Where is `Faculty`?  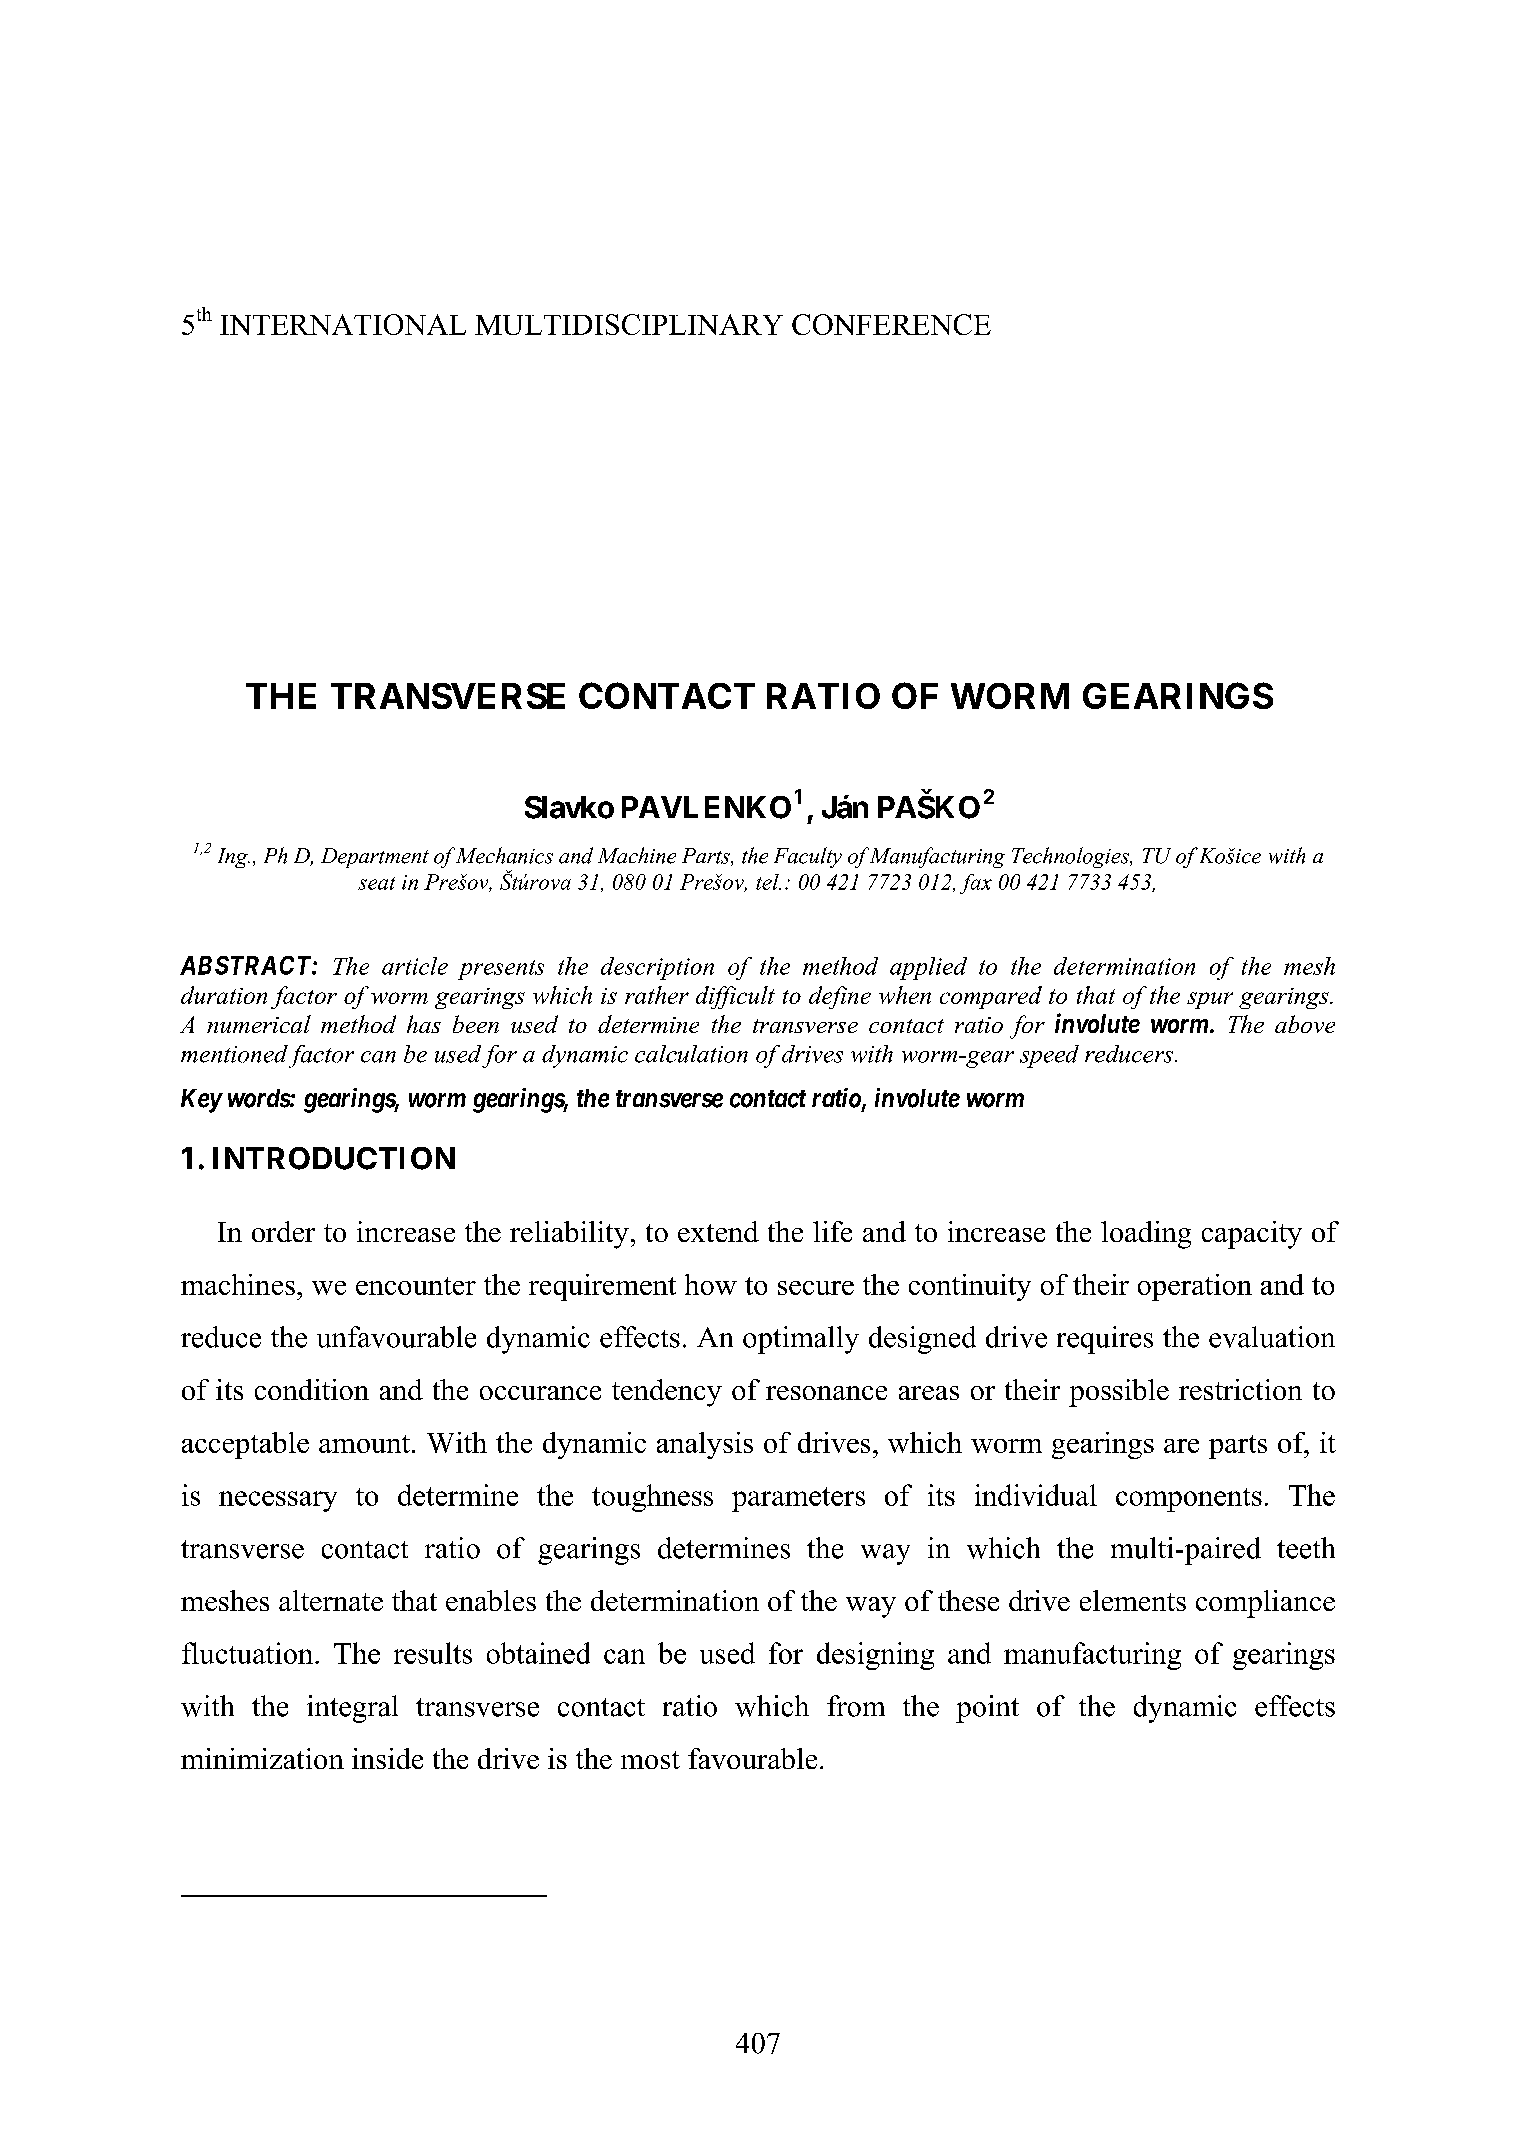 Faculty is located at coordinates (808, 857).
